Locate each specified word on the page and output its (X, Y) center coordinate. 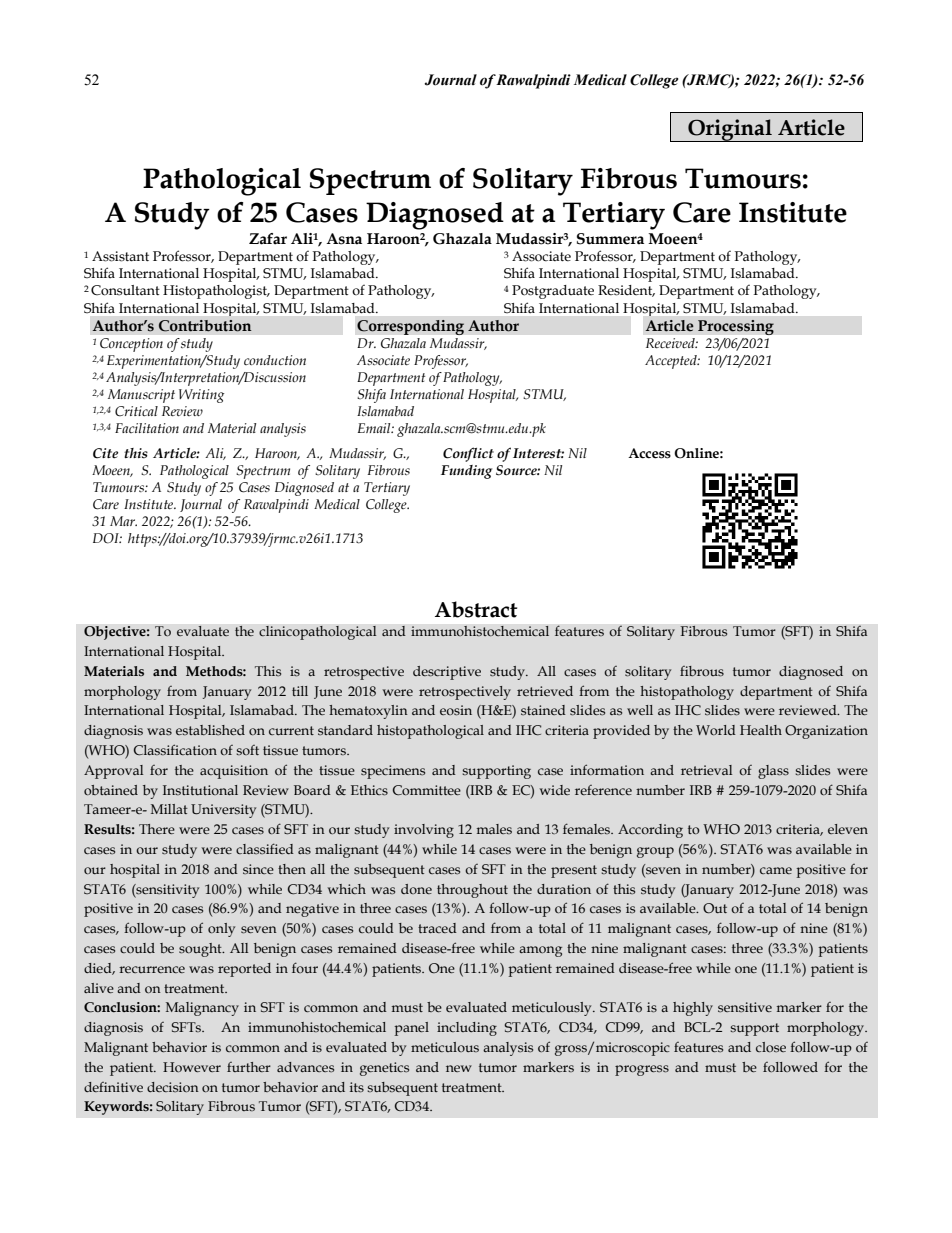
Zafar (268, 239)
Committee (427, 790)
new (459, 1068)
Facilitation (147, 428)
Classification (175, 749)
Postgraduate (553, 292)
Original (730, 130)
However (192, 1067)
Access (649, 453)
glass (773, 772)
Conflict (468, 454)
